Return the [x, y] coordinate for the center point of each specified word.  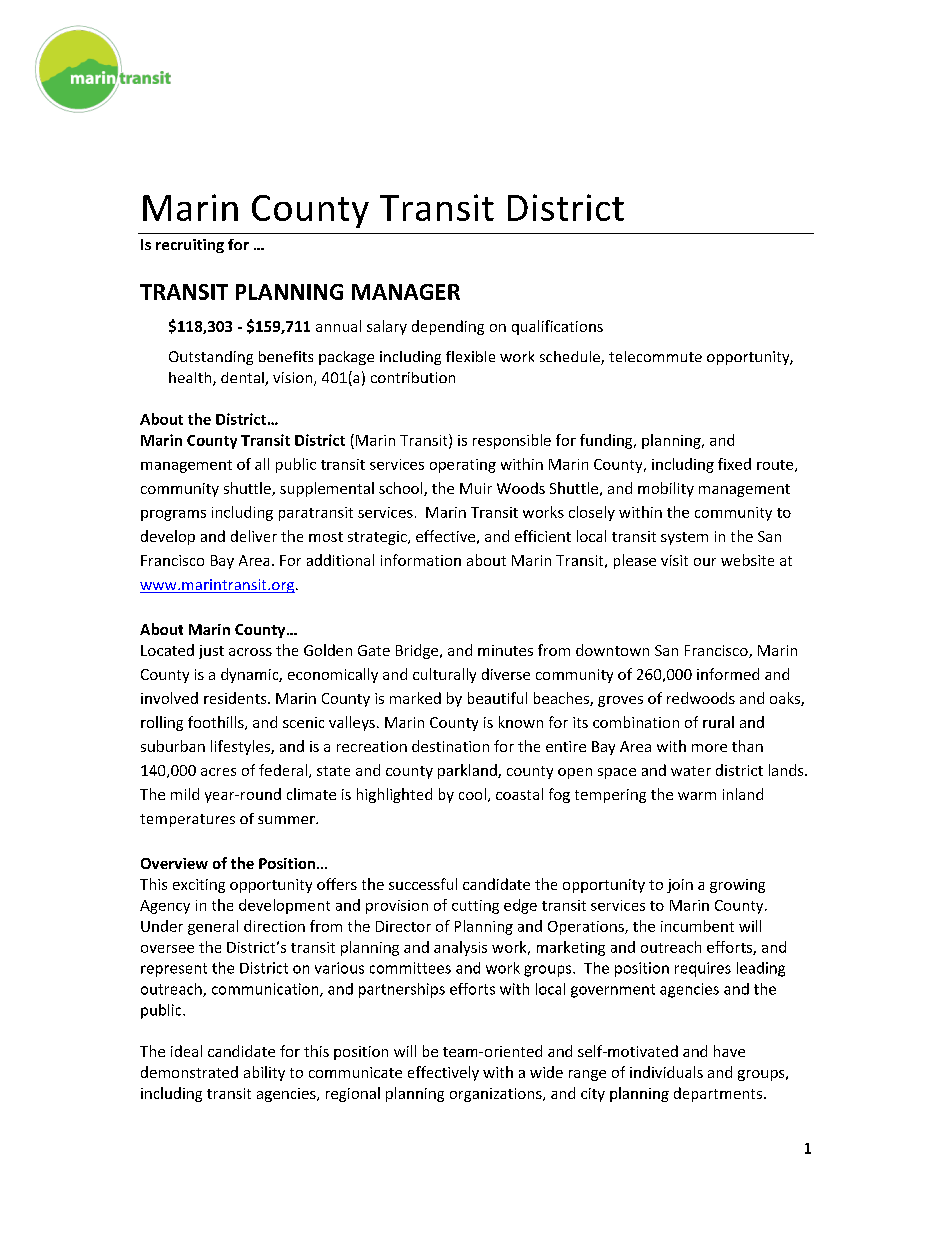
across [250, 652]
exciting [199, 886]
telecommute [655, 356]
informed [728, 674]
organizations [497, 1095]
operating [463, 466]
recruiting [190, 246]
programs [173, 515]
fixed [734, 464]
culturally [444, 675]
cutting [475, 907]
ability [264, 1073]
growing [737, 886]
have [729, 1051]
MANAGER [406, 292]
